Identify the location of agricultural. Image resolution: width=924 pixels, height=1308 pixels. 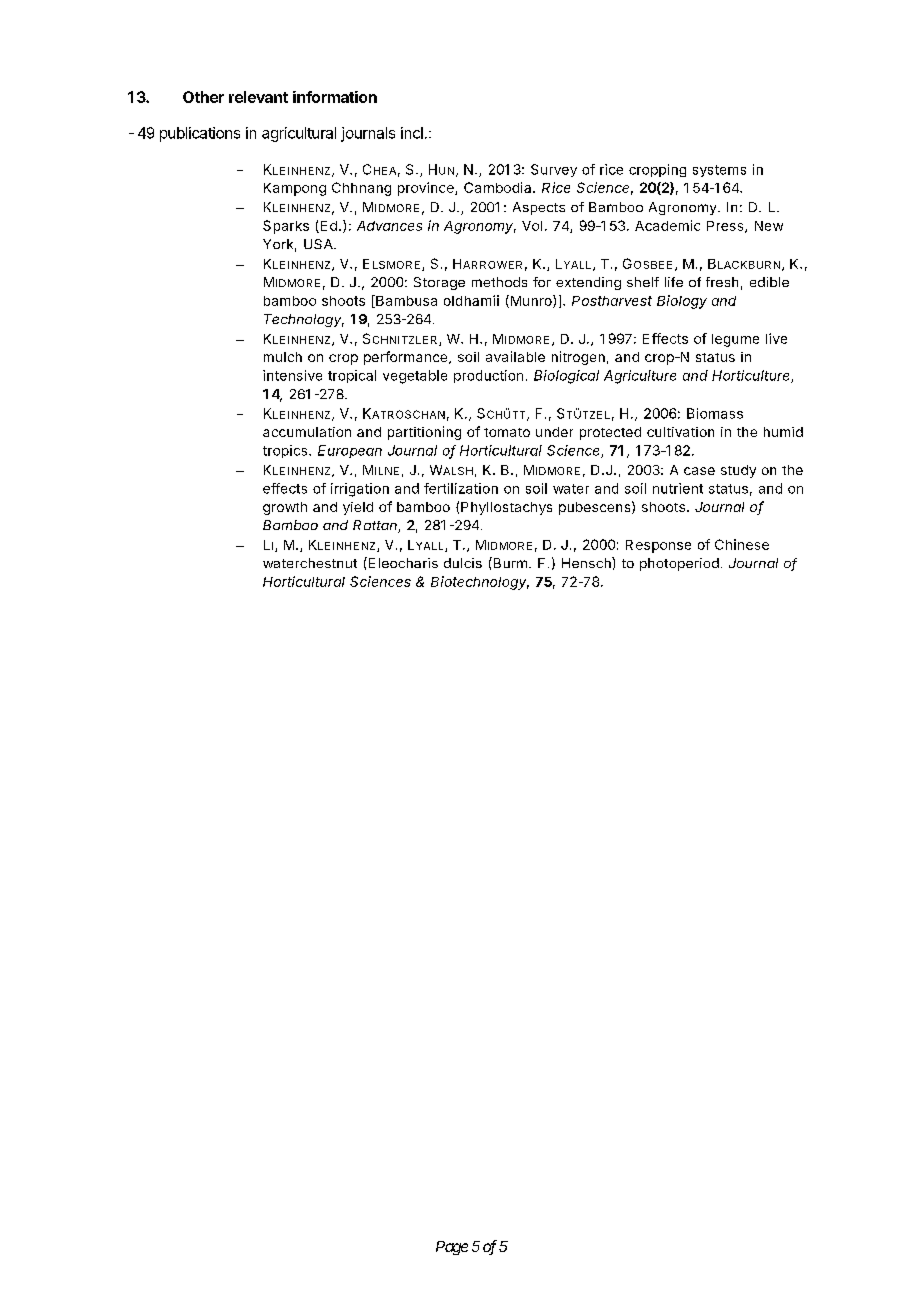
(299, 134).
